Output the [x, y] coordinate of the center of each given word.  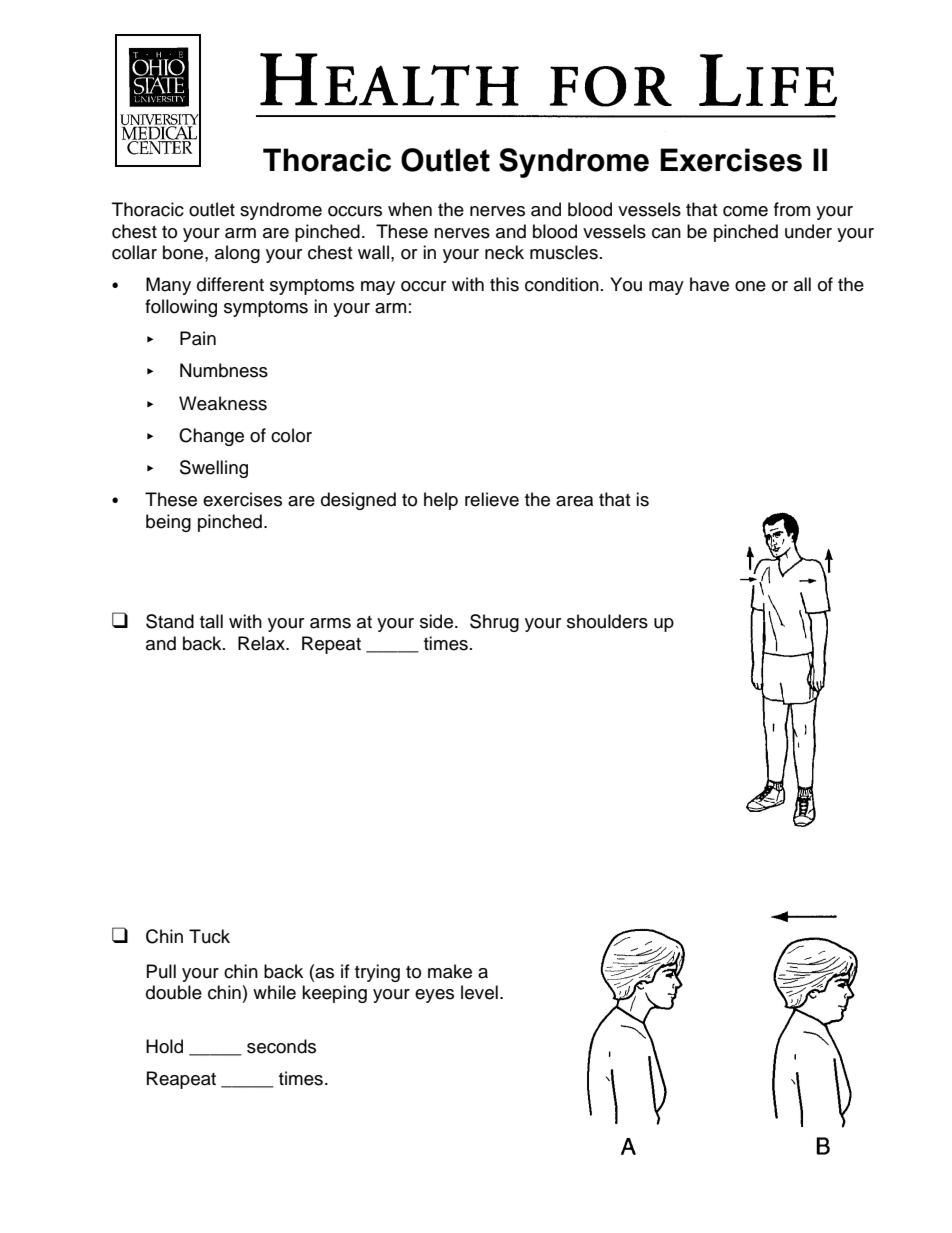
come [745, 211]
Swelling [214, 469]
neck [504, 252]
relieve [492, 499]
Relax [262, 643]
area [574, 501]
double [174, 992]
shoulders [607, 621]
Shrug [494, 623]
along [237, 254]
